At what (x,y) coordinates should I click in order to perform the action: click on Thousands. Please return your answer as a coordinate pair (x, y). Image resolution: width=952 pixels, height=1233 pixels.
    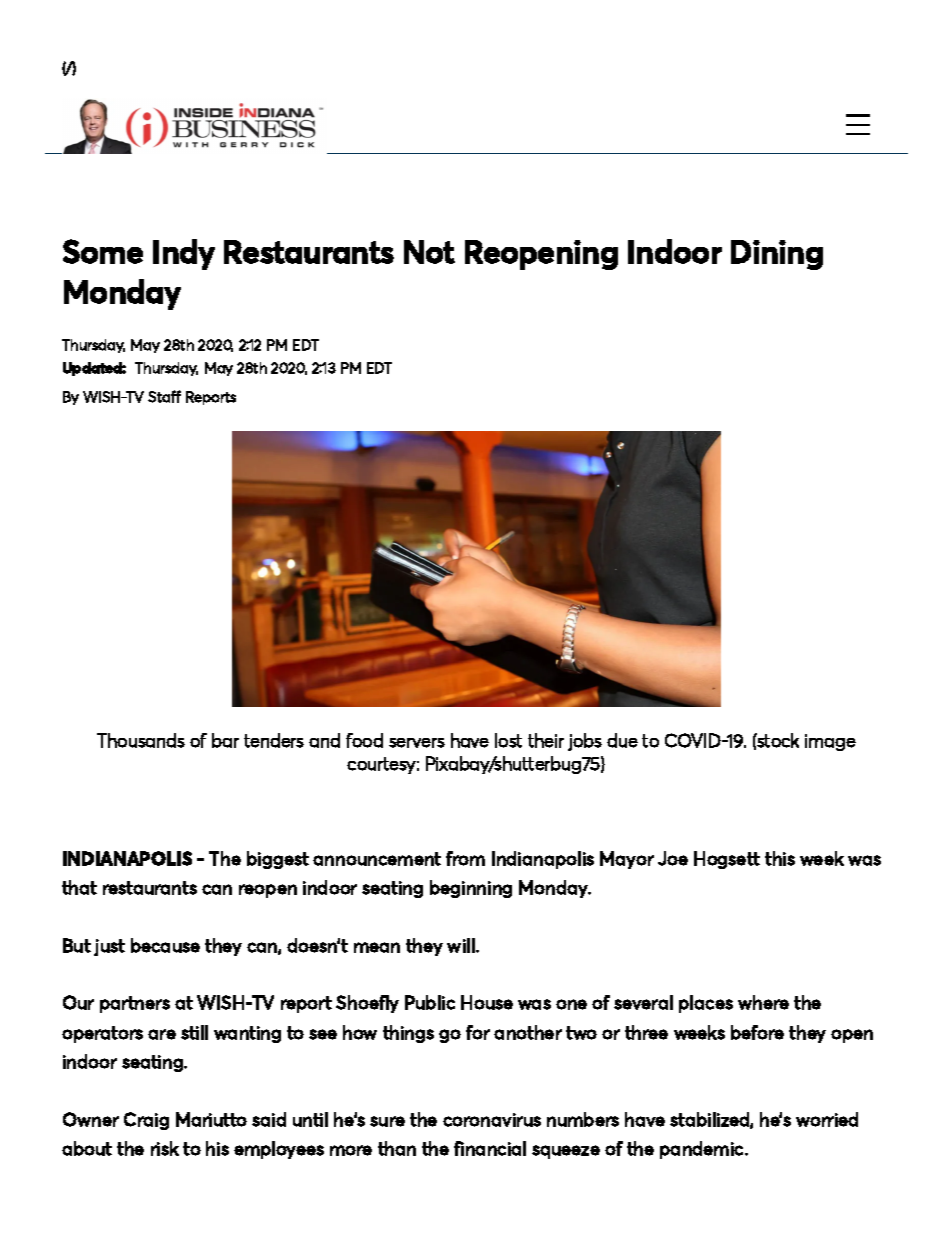
    Looking at the image, I should click on (141, 740).
